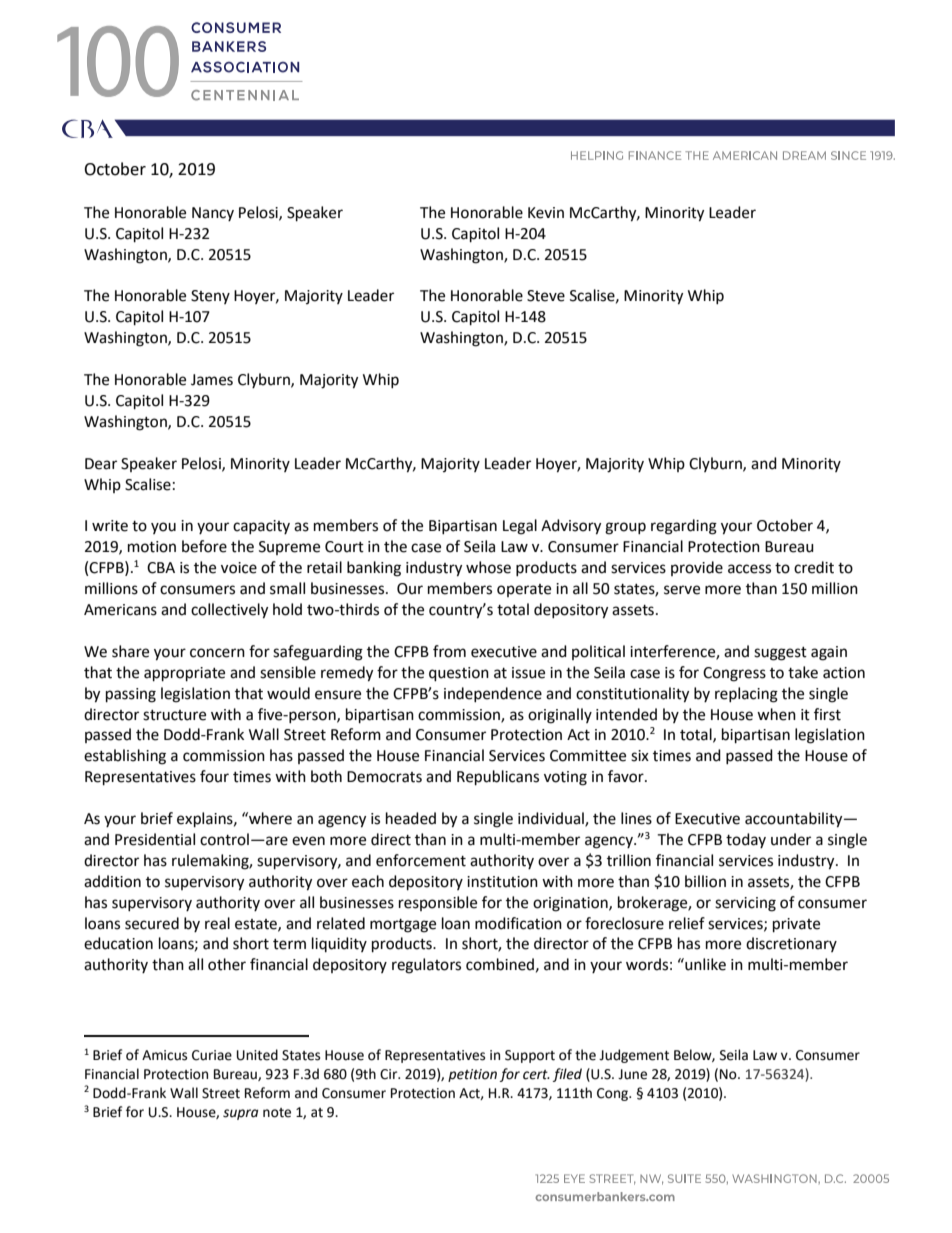  Describe the element at coordinates (472, 1075) in the document. I see `petition` at that location.
